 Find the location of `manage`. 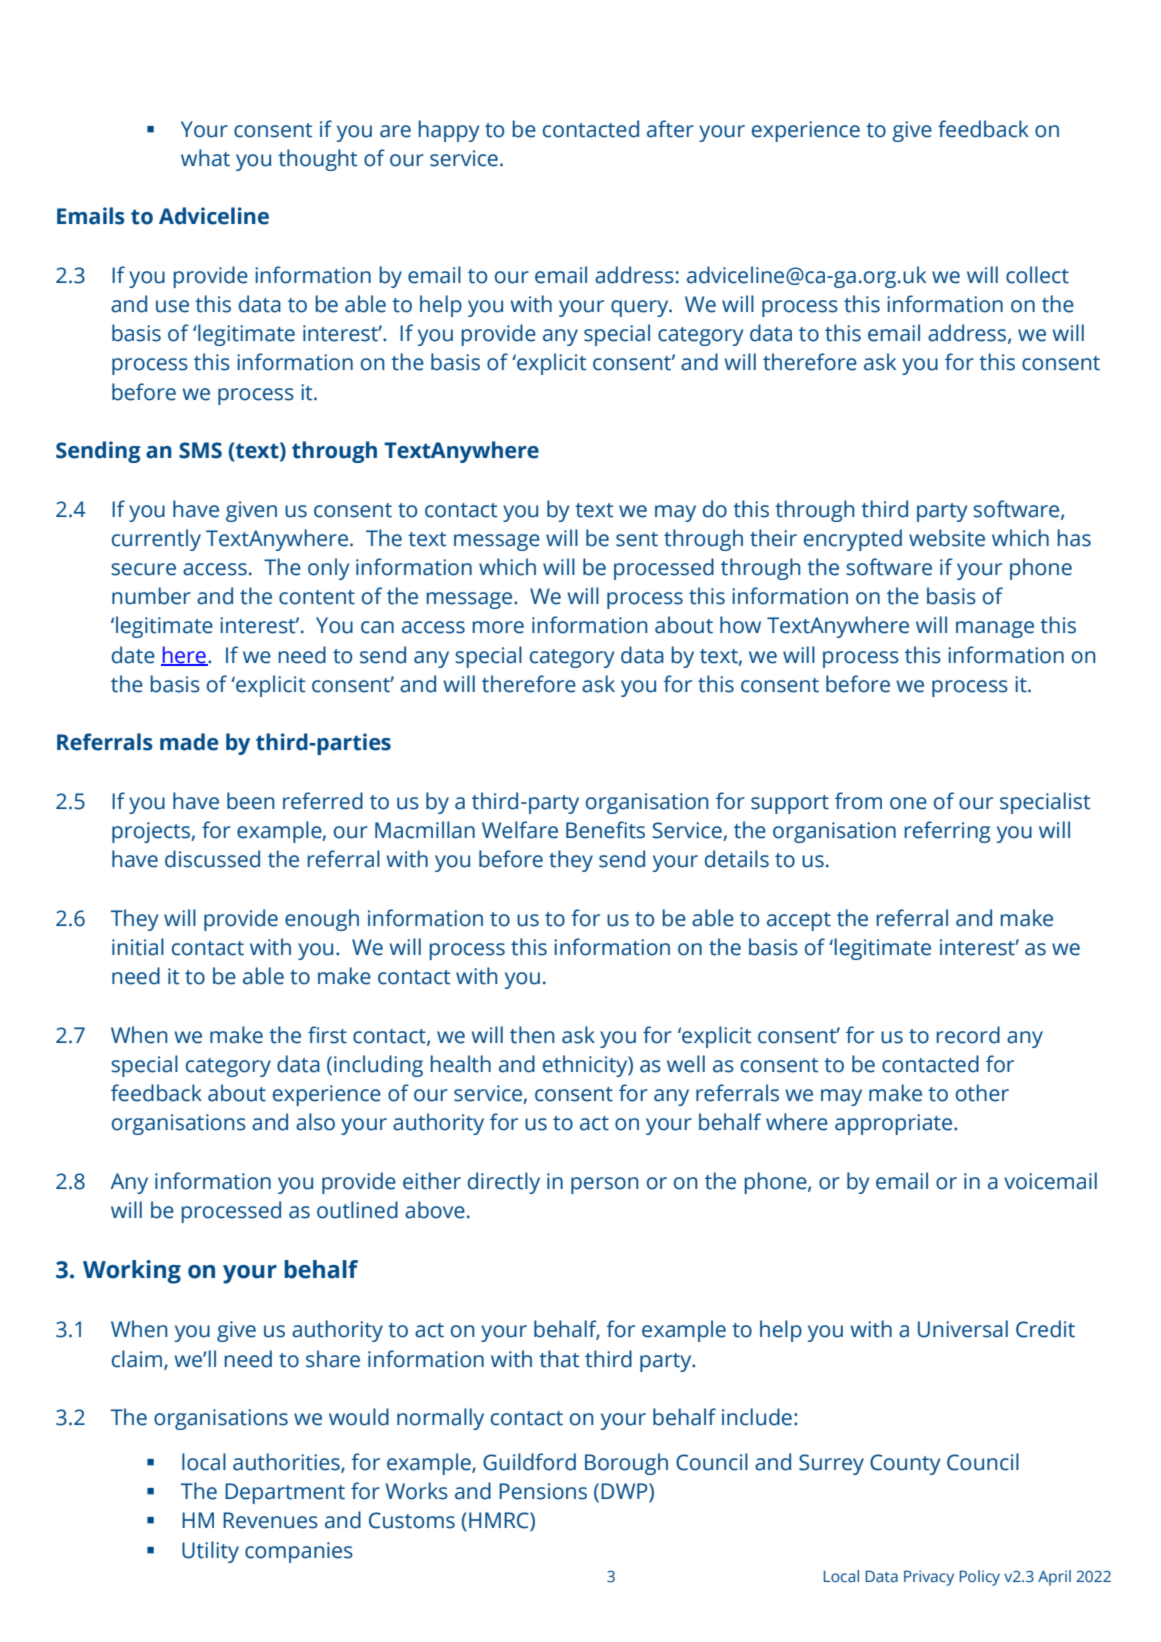

manage is located at coordinates (995, 629).
